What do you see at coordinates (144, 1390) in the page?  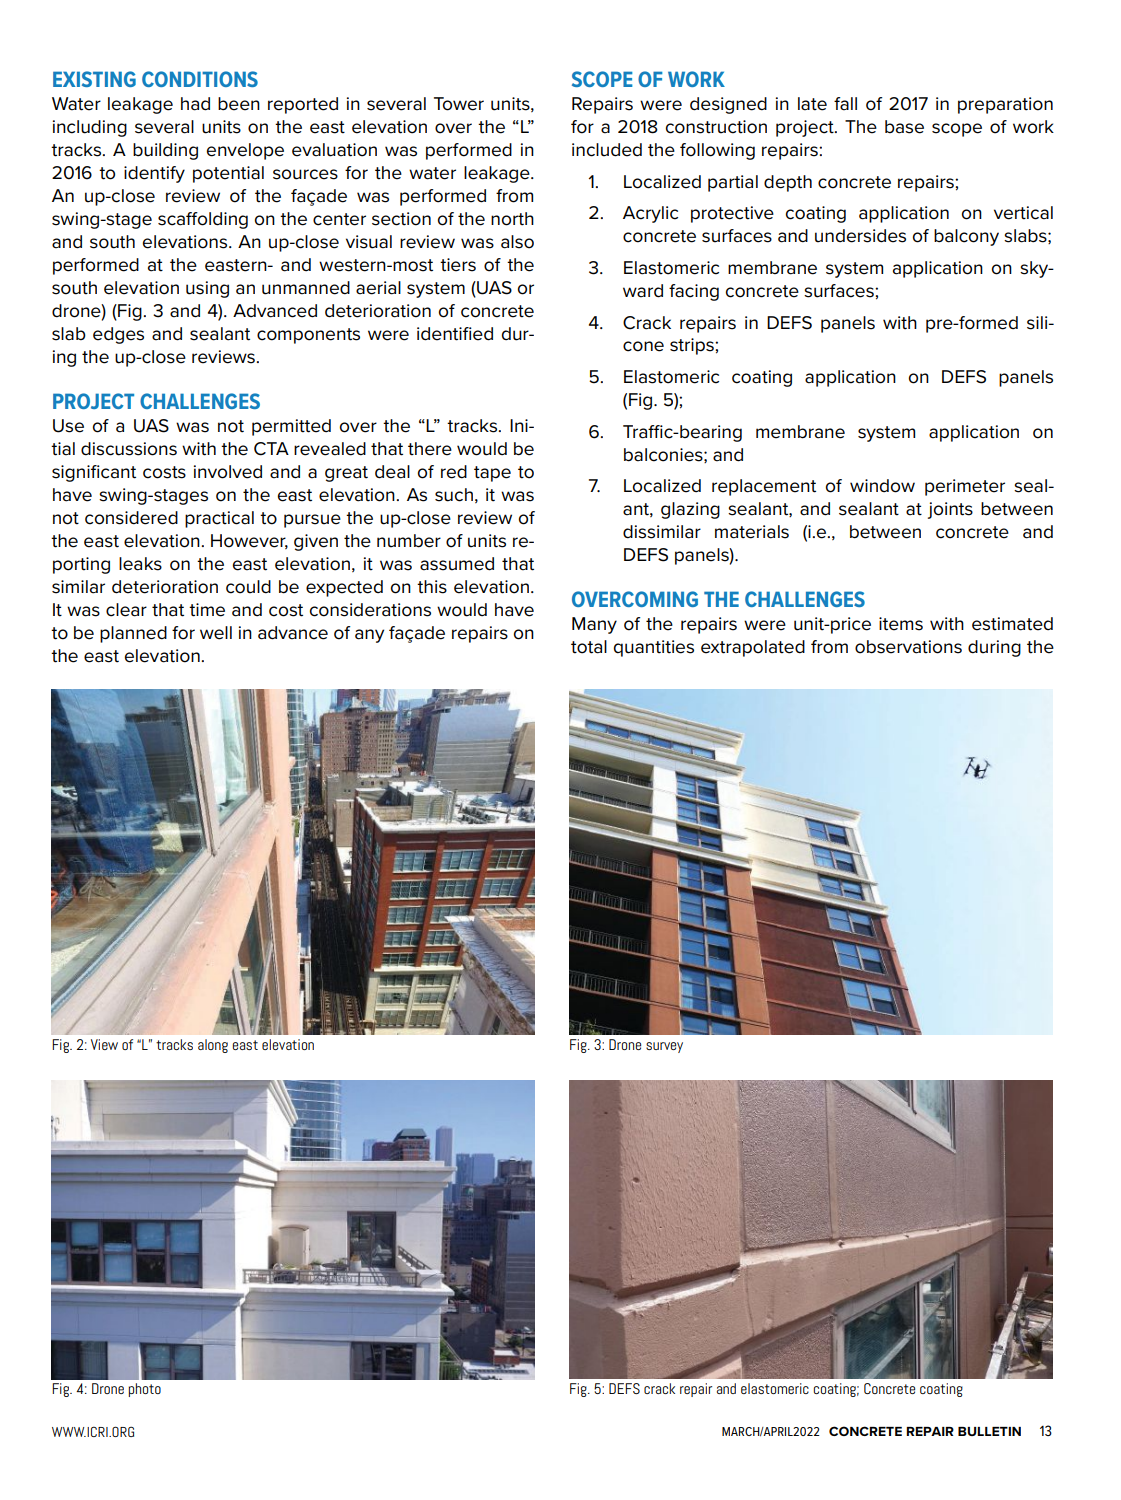 I see `photo` at bounding box center [144, 1390].
